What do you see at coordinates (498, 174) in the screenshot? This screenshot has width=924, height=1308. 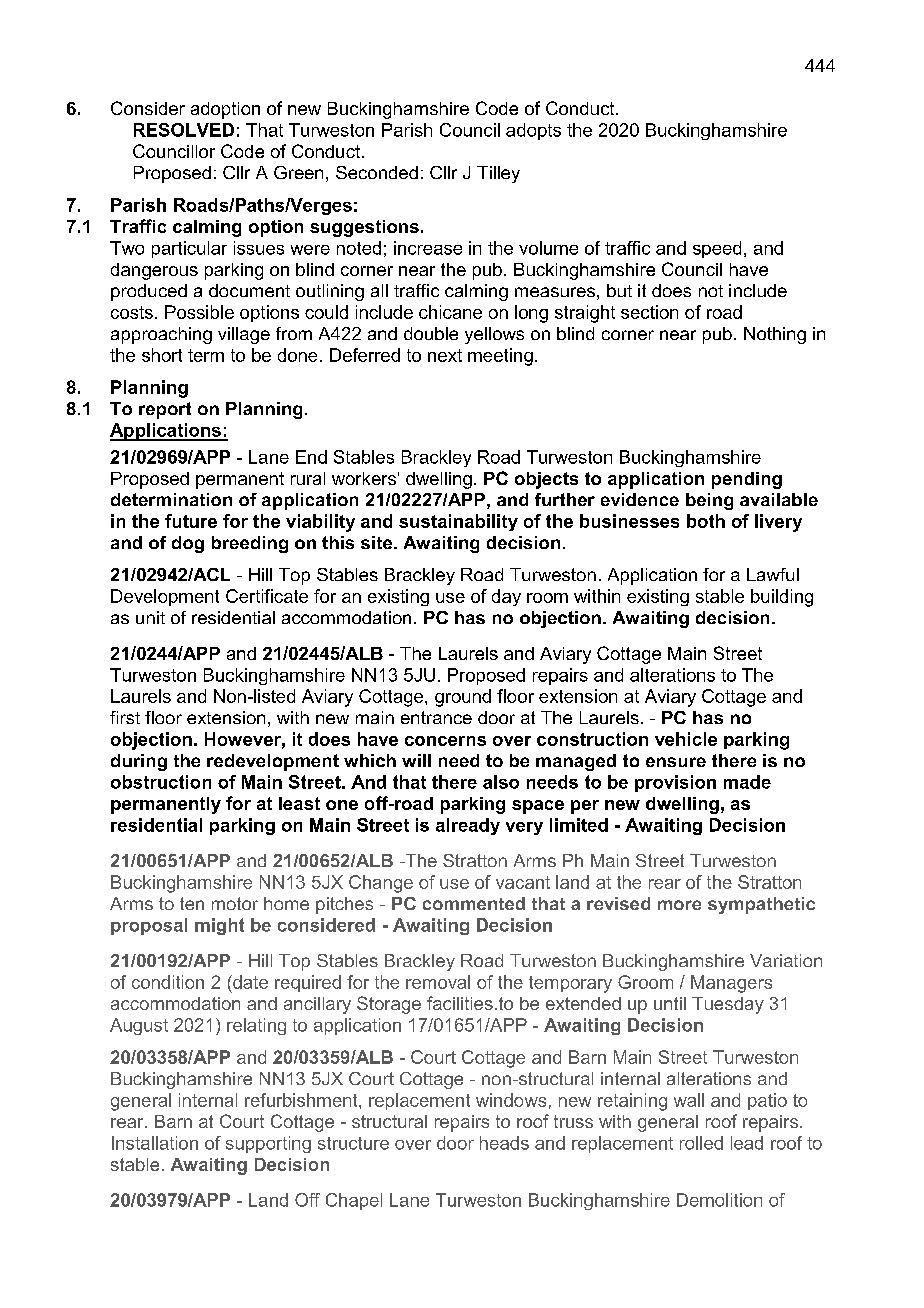 I see `Tilley` at bounding box center [498, 174].
